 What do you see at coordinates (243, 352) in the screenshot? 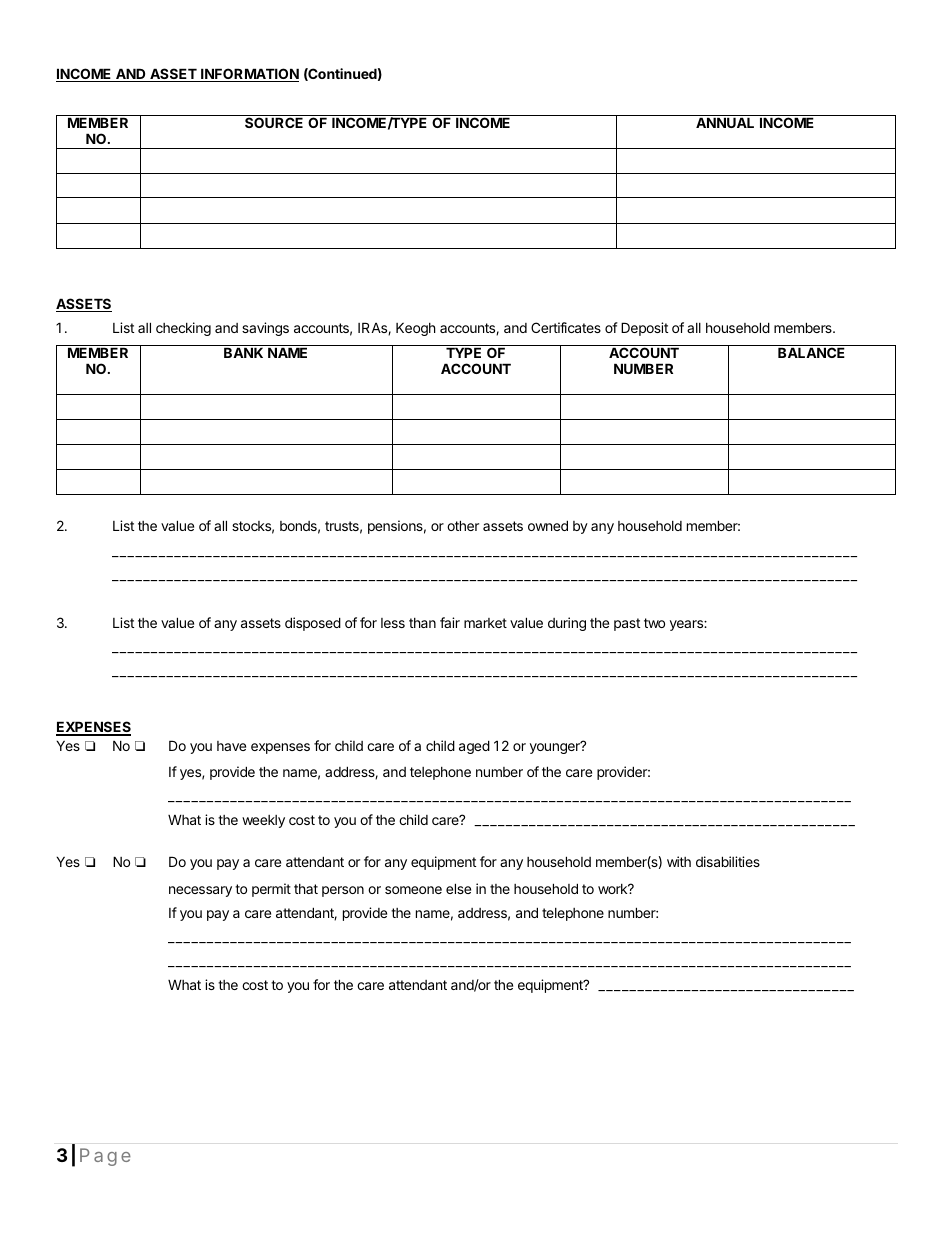
I see `BANK` at bounding box center [243, 352].
